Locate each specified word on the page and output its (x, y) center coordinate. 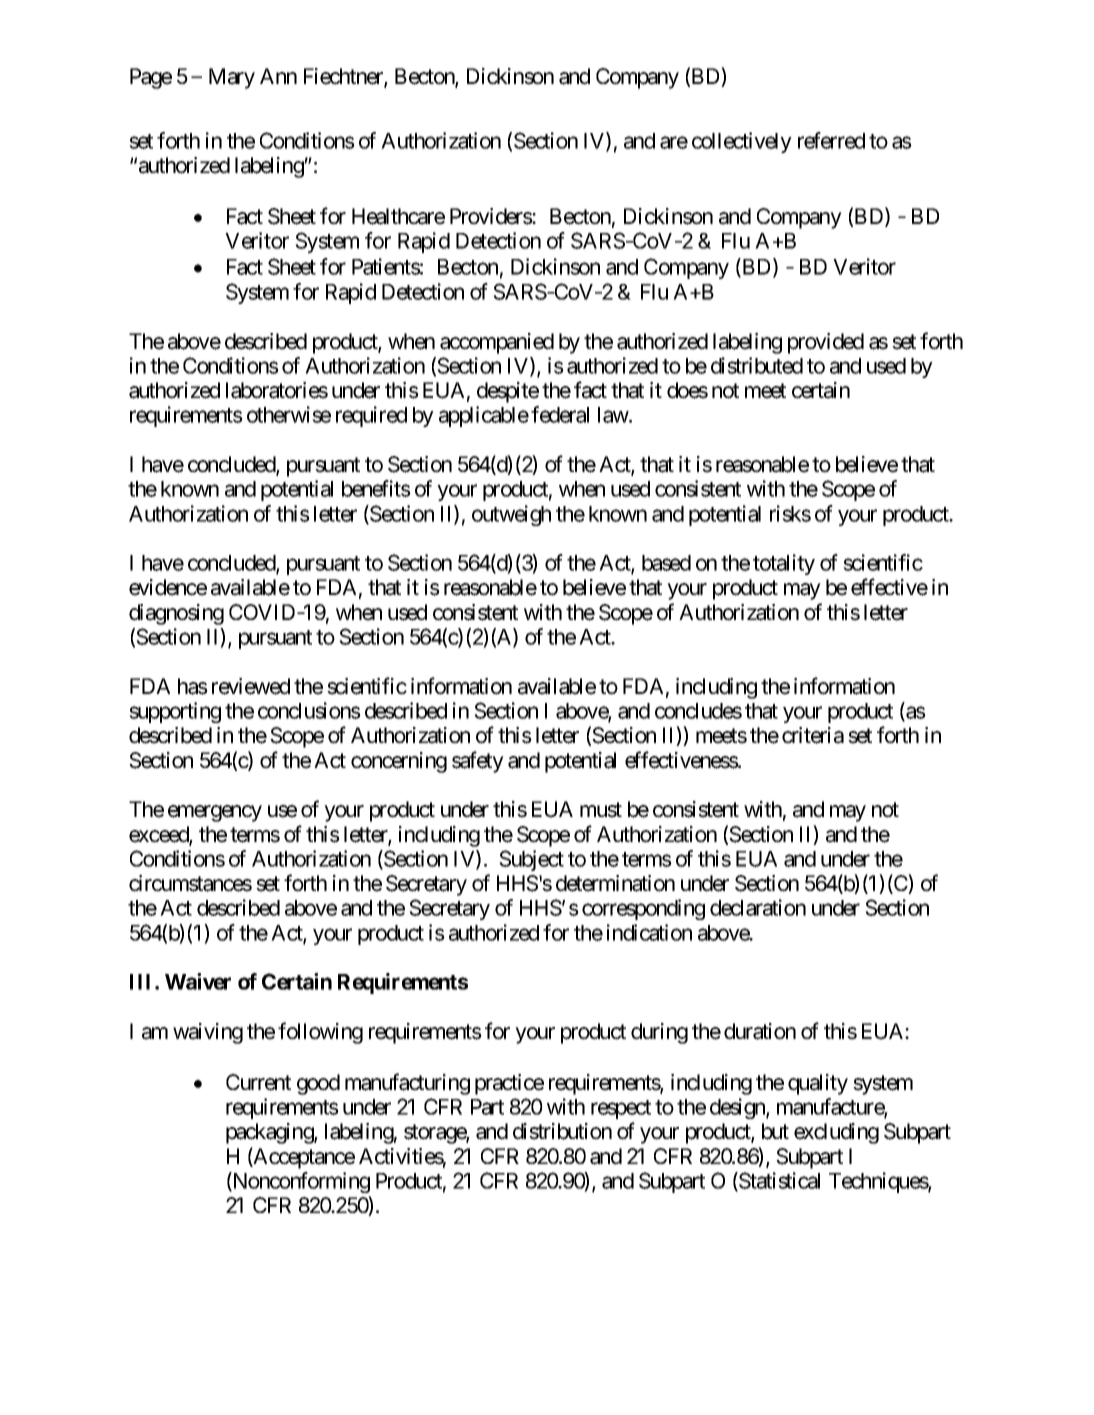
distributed (757, 365)
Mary (232, 78)
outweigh (511, 515)
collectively (742, 142)
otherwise (289, 414)
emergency (215, 813)
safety (478, 762)
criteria (813, 735)
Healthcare (398, 216)
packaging (270, 1133)
